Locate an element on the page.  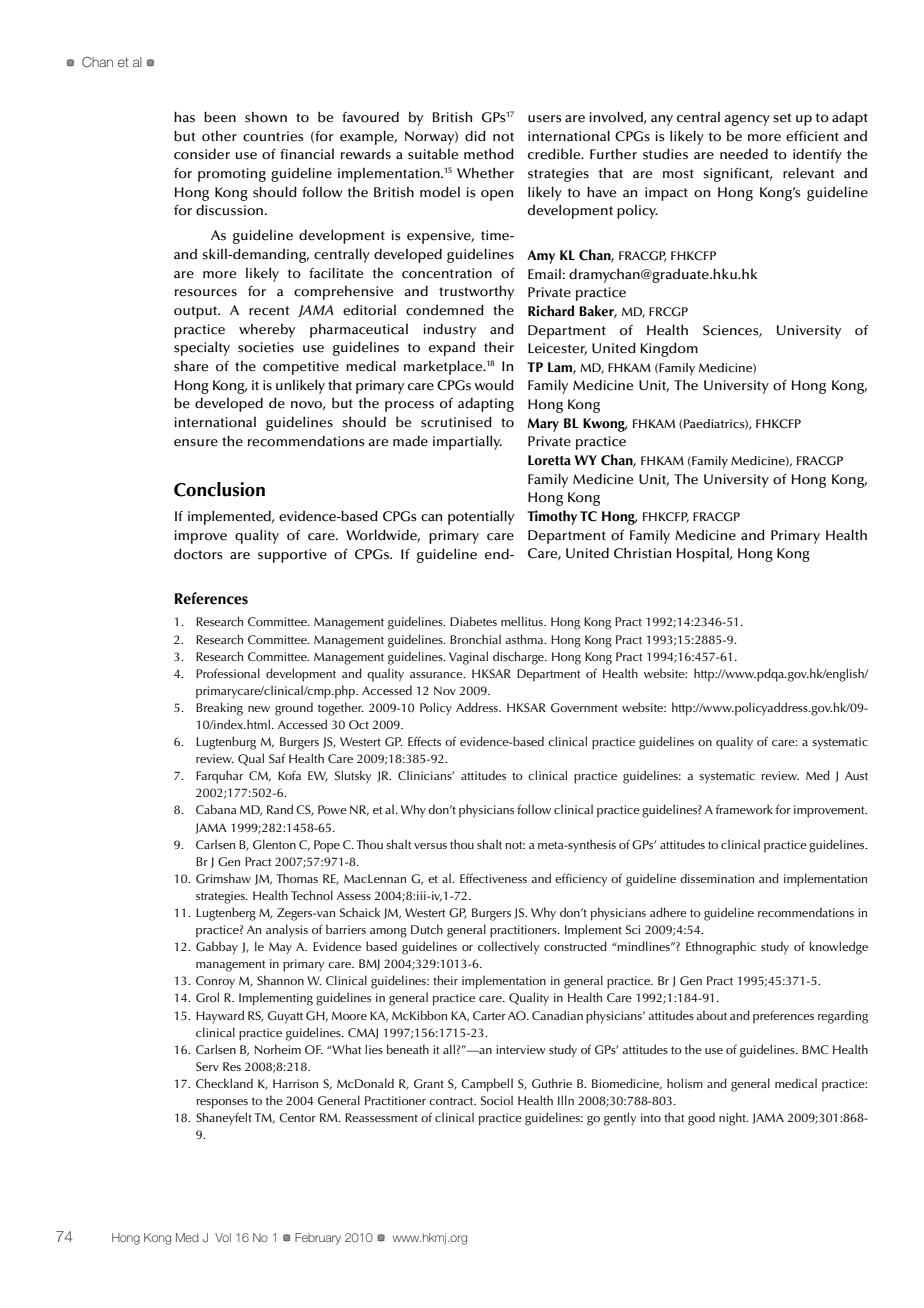
needed is located at coordinates (744, 154).
